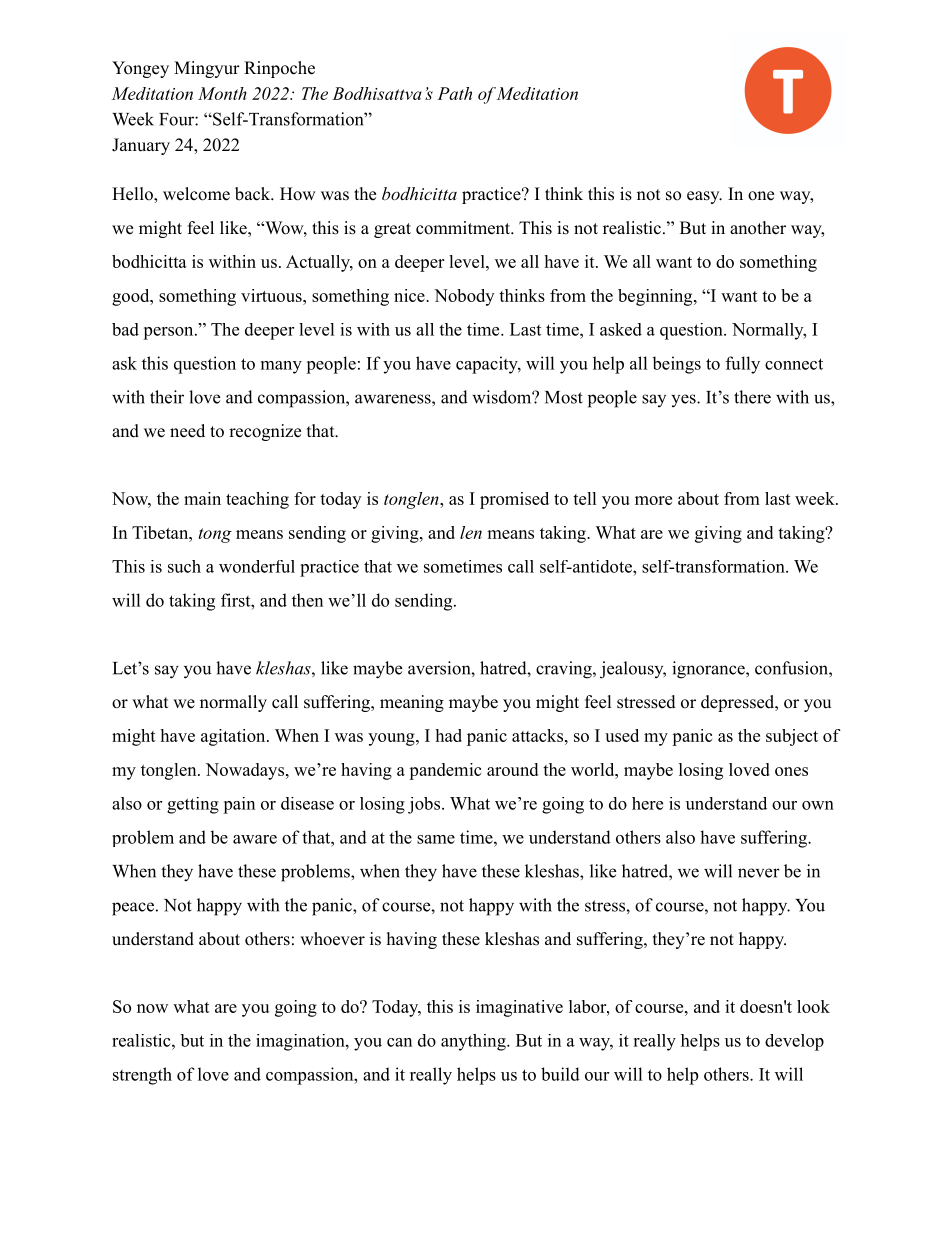 The image size is (952, 1233). I want to click on develop, so click(794, 1042).
